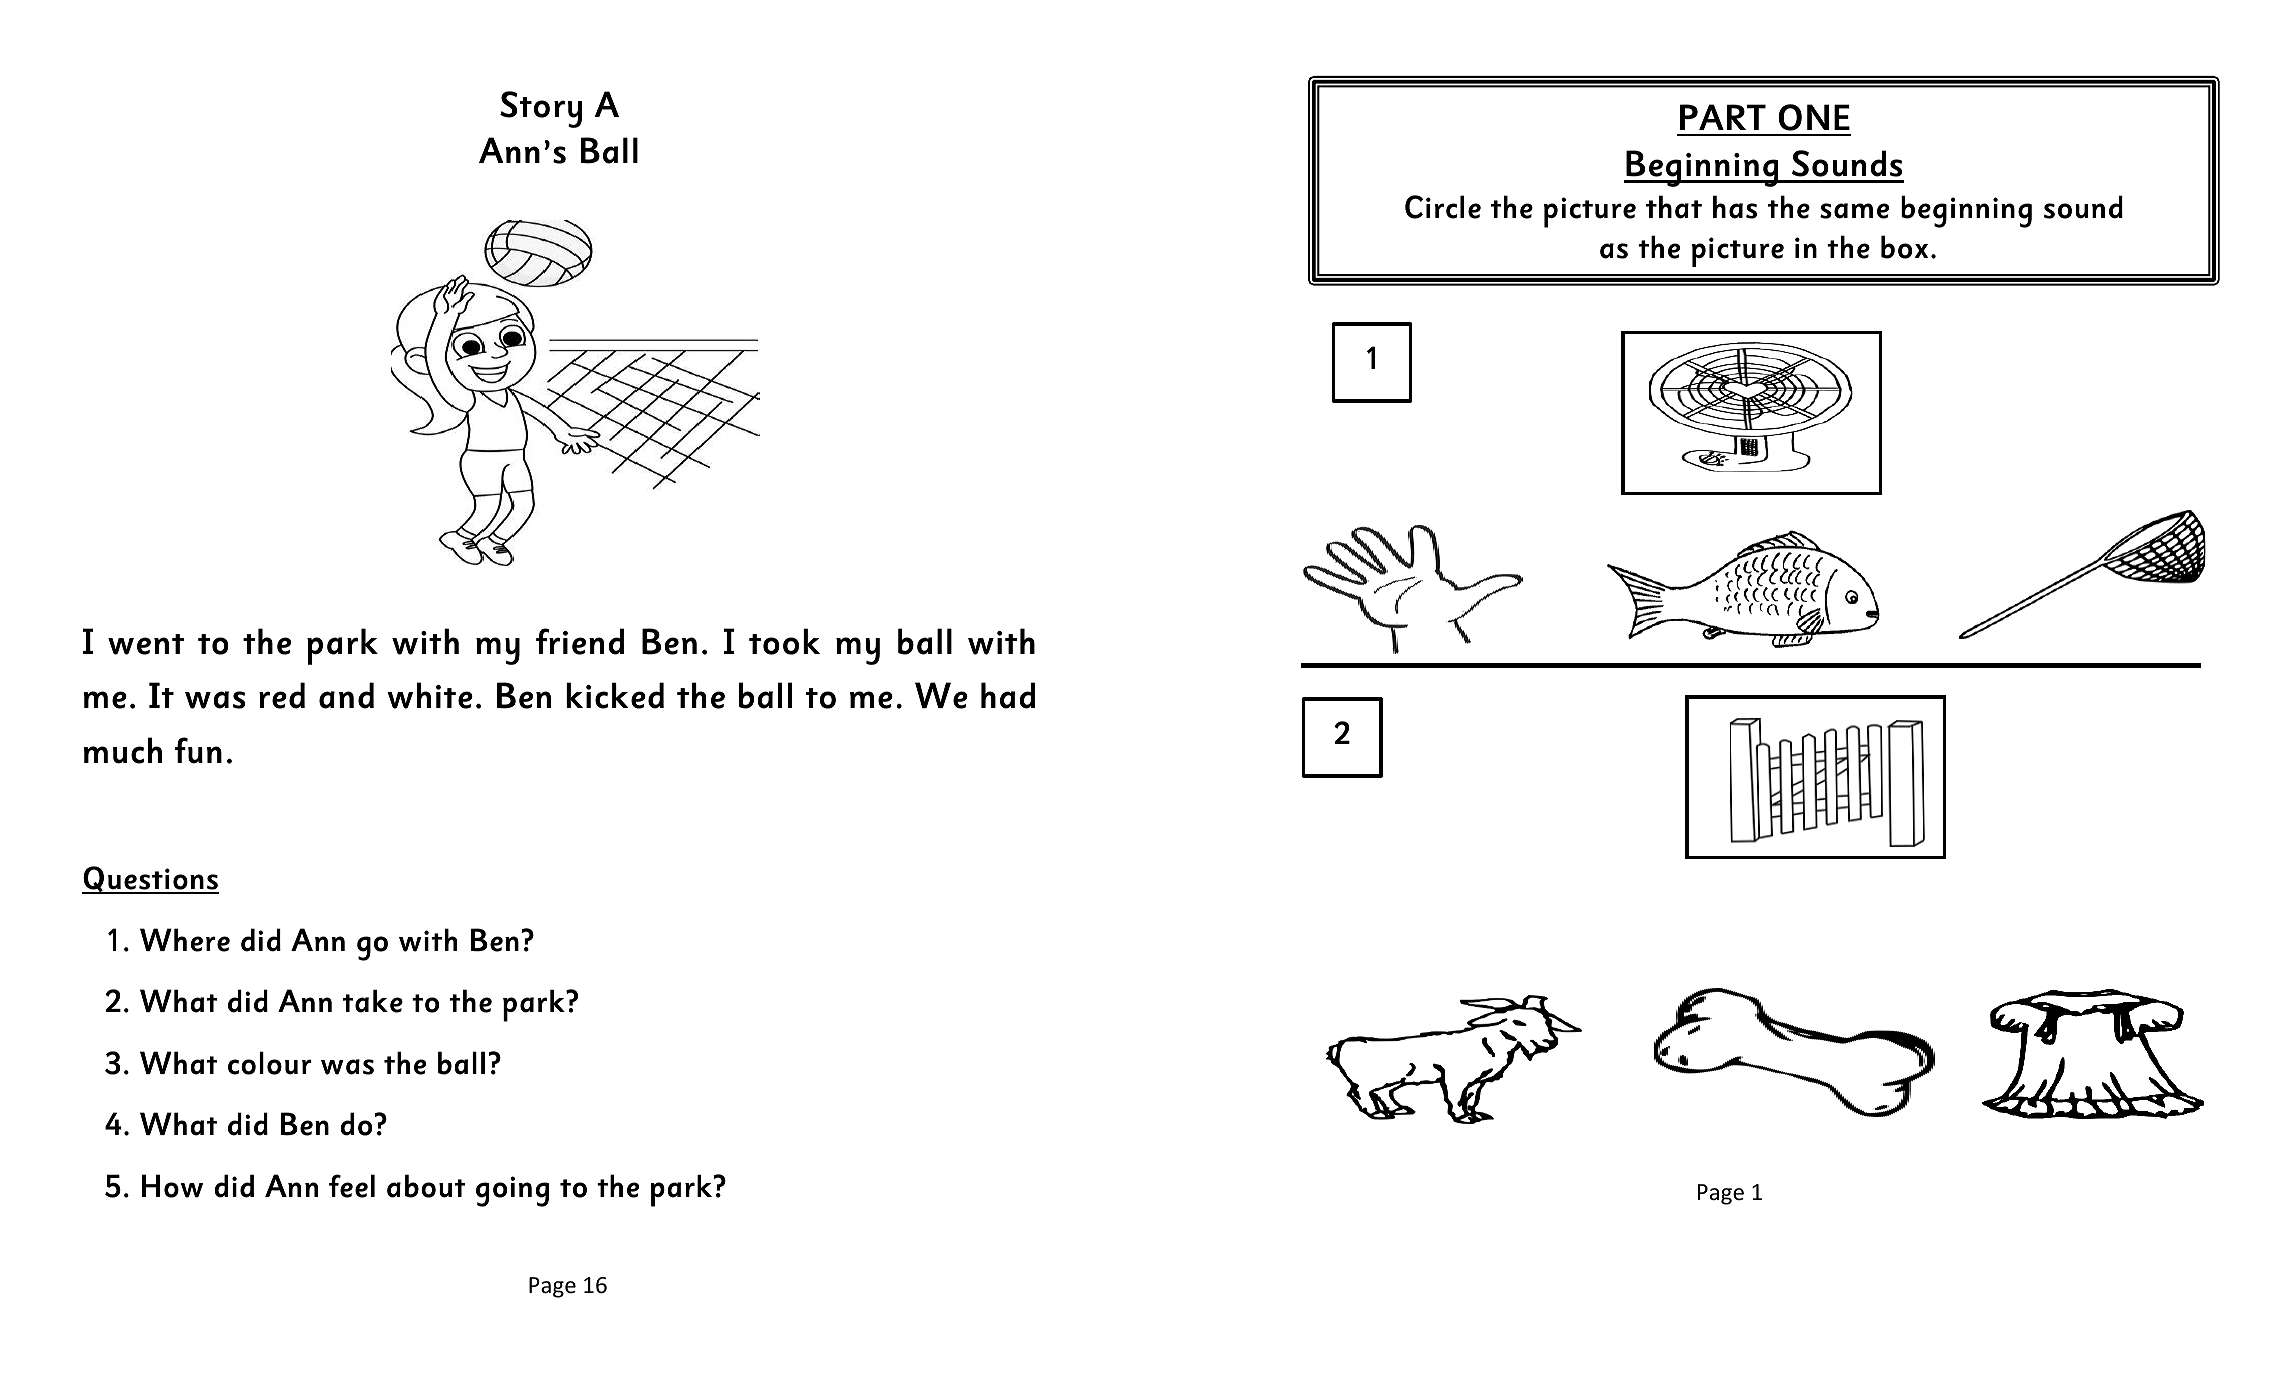 The height and width of the screenshot is (1388, 2287). Describe the element at coordinates (1904, 247) in the screenshot. I see `box` at that location.
